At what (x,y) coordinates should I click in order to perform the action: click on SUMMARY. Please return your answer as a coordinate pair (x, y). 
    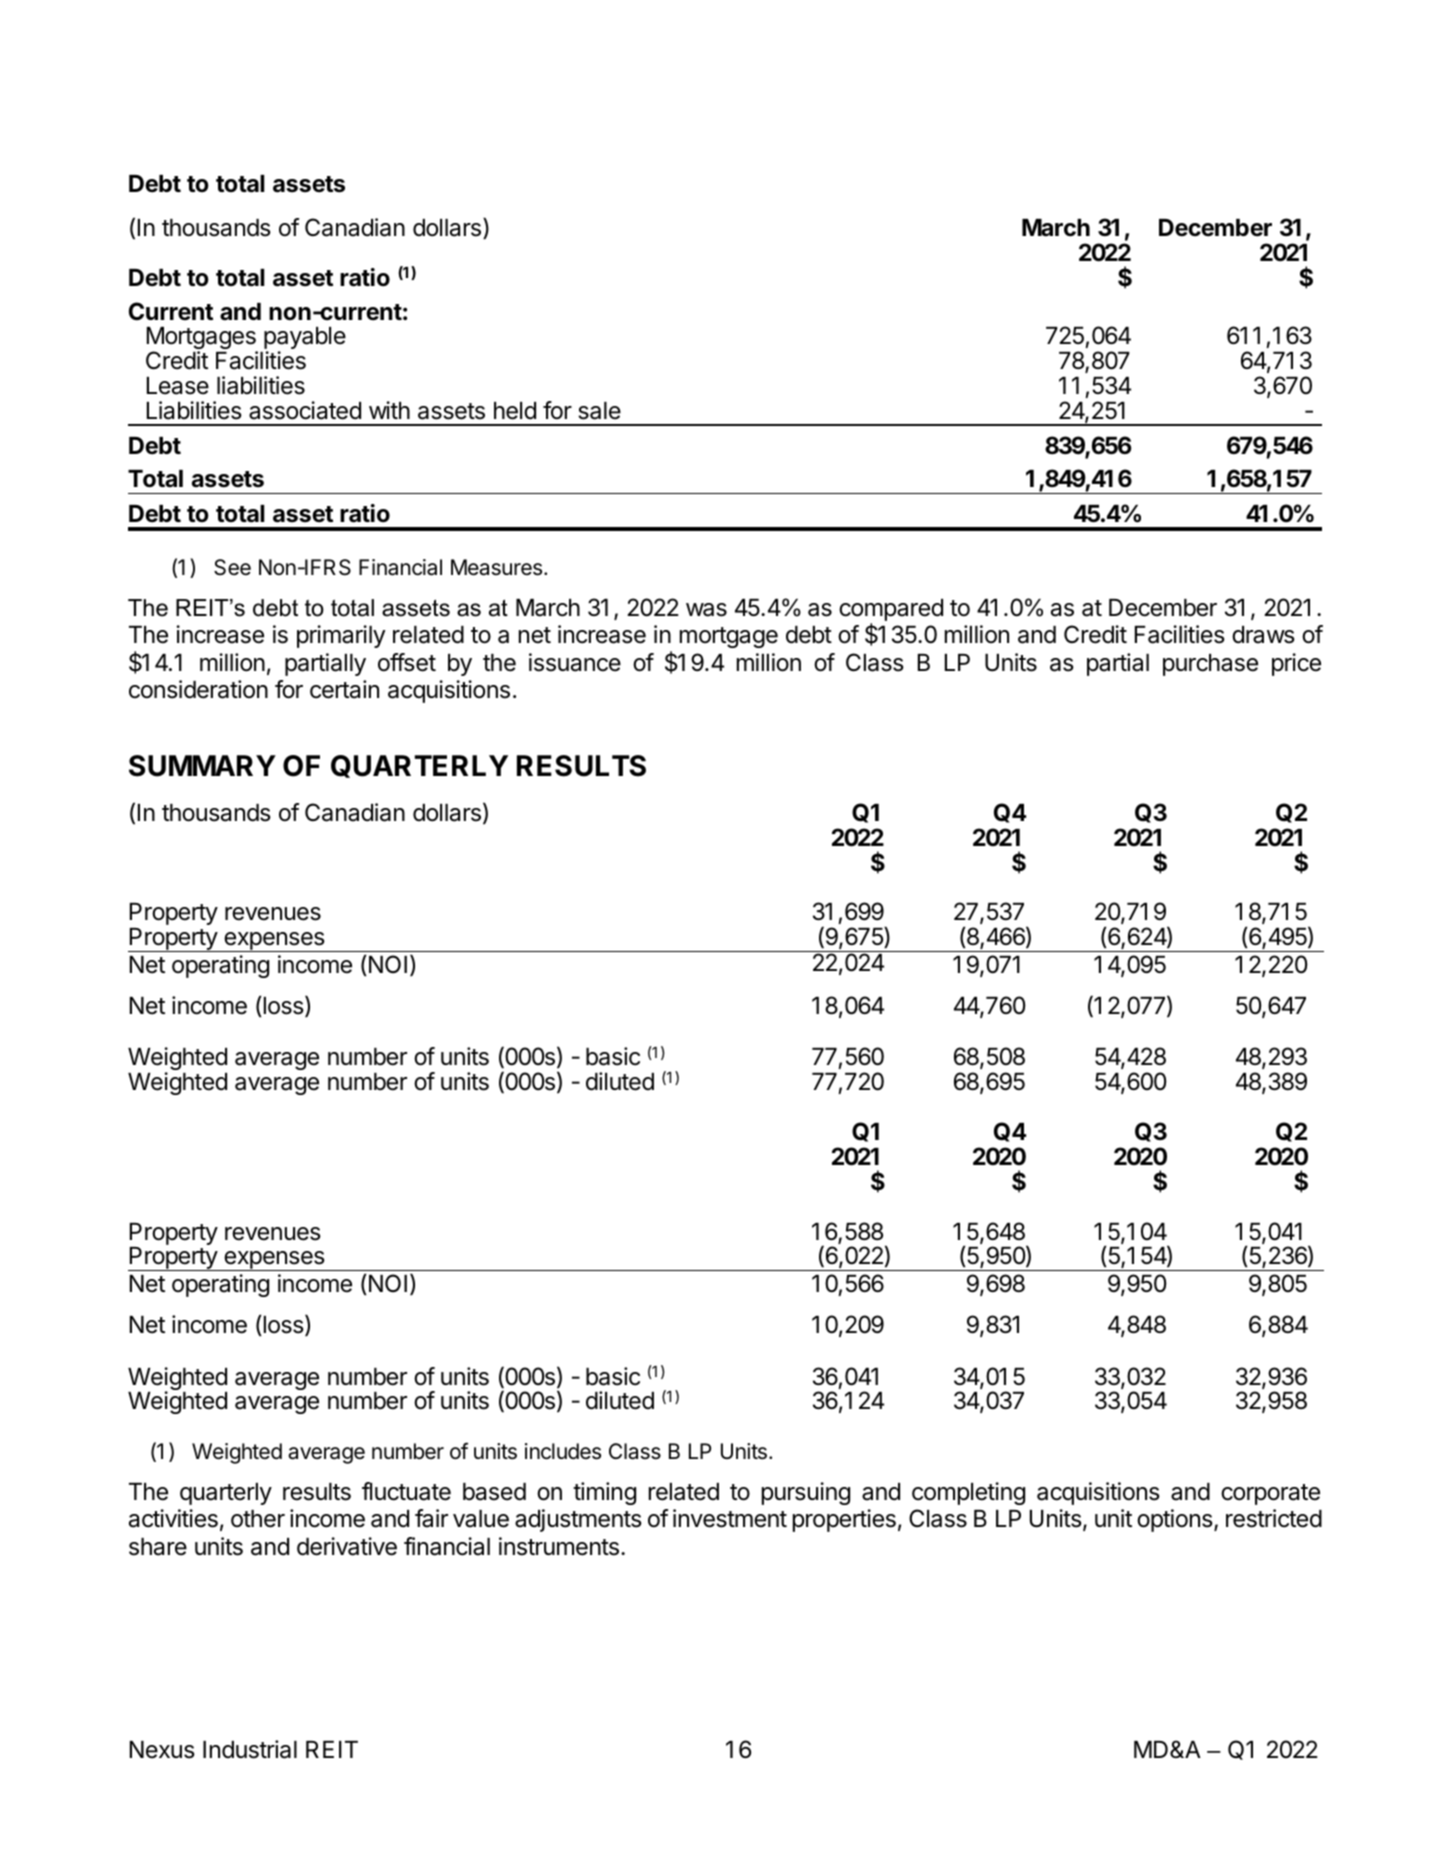
    Looking at the image, I should click on (202, 766).
